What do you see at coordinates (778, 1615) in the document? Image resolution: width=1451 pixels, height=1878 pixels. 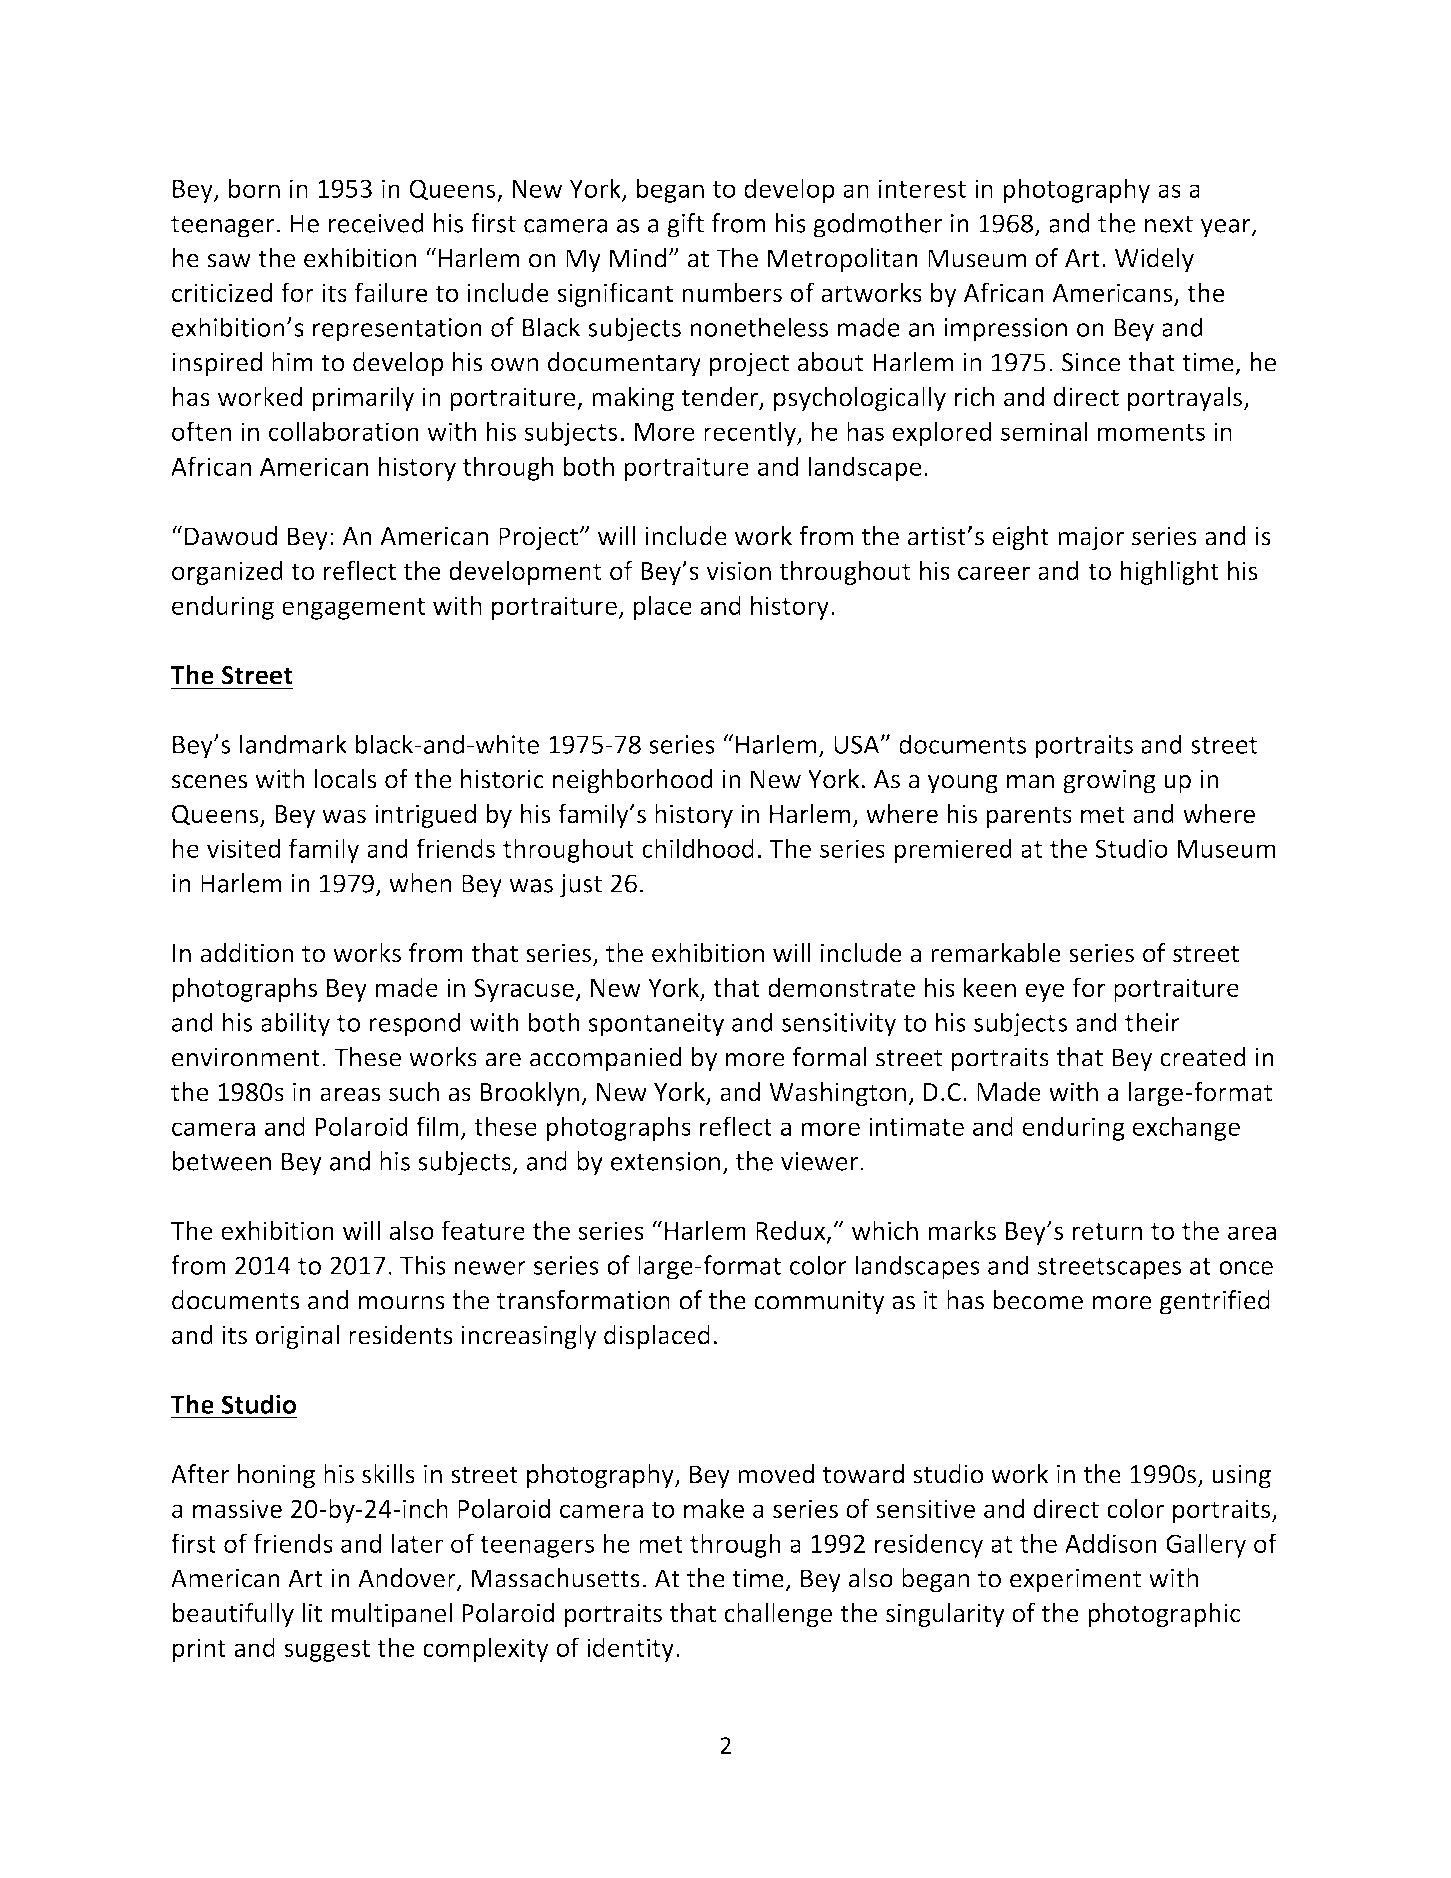 I see `challenge` at bounding box center [778, 1615].
